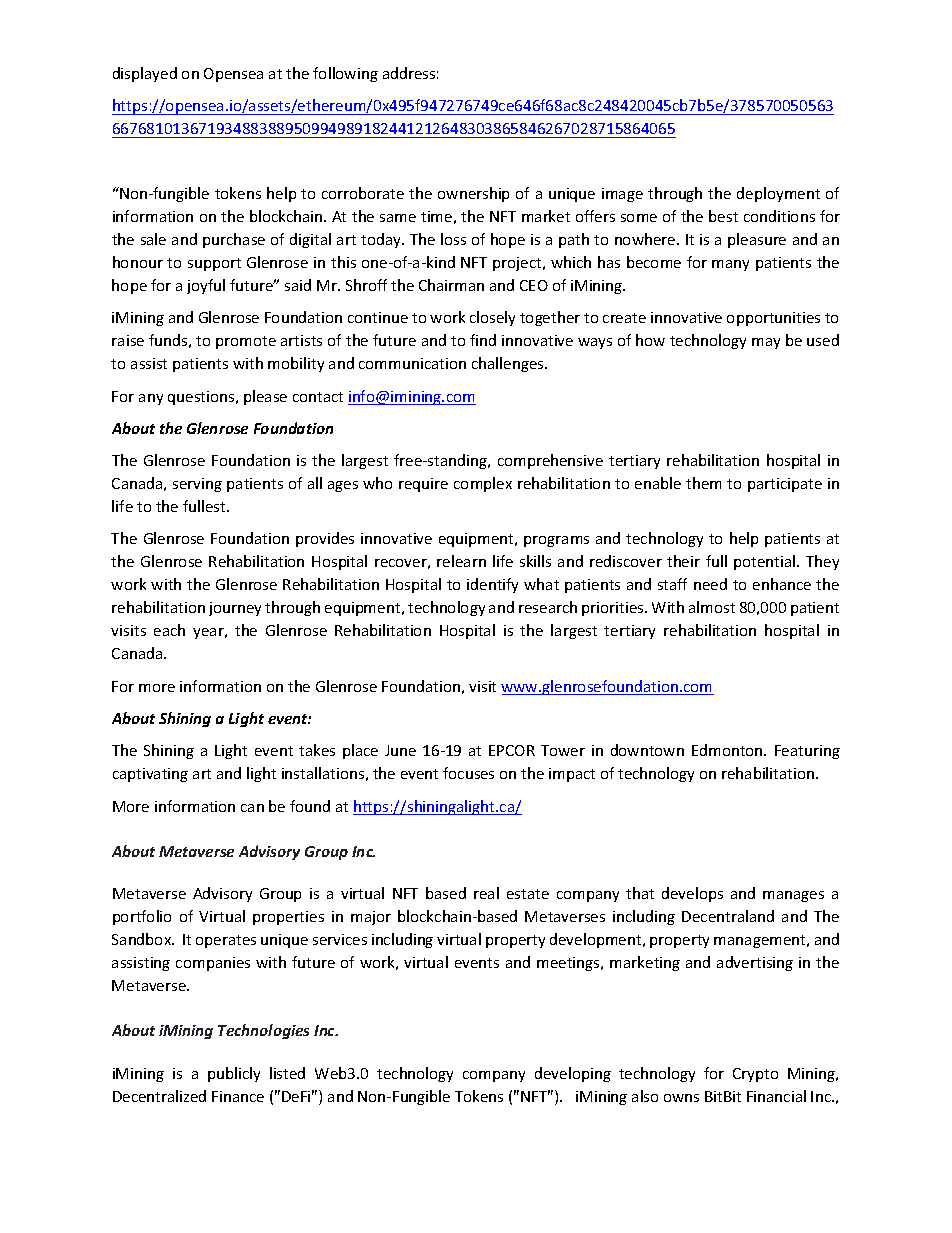 This screenshot has height=1233, width=952. What do you see at coordinates (766, 343) in the screenshot?
I see `may` at bounding box center [766, 343].
